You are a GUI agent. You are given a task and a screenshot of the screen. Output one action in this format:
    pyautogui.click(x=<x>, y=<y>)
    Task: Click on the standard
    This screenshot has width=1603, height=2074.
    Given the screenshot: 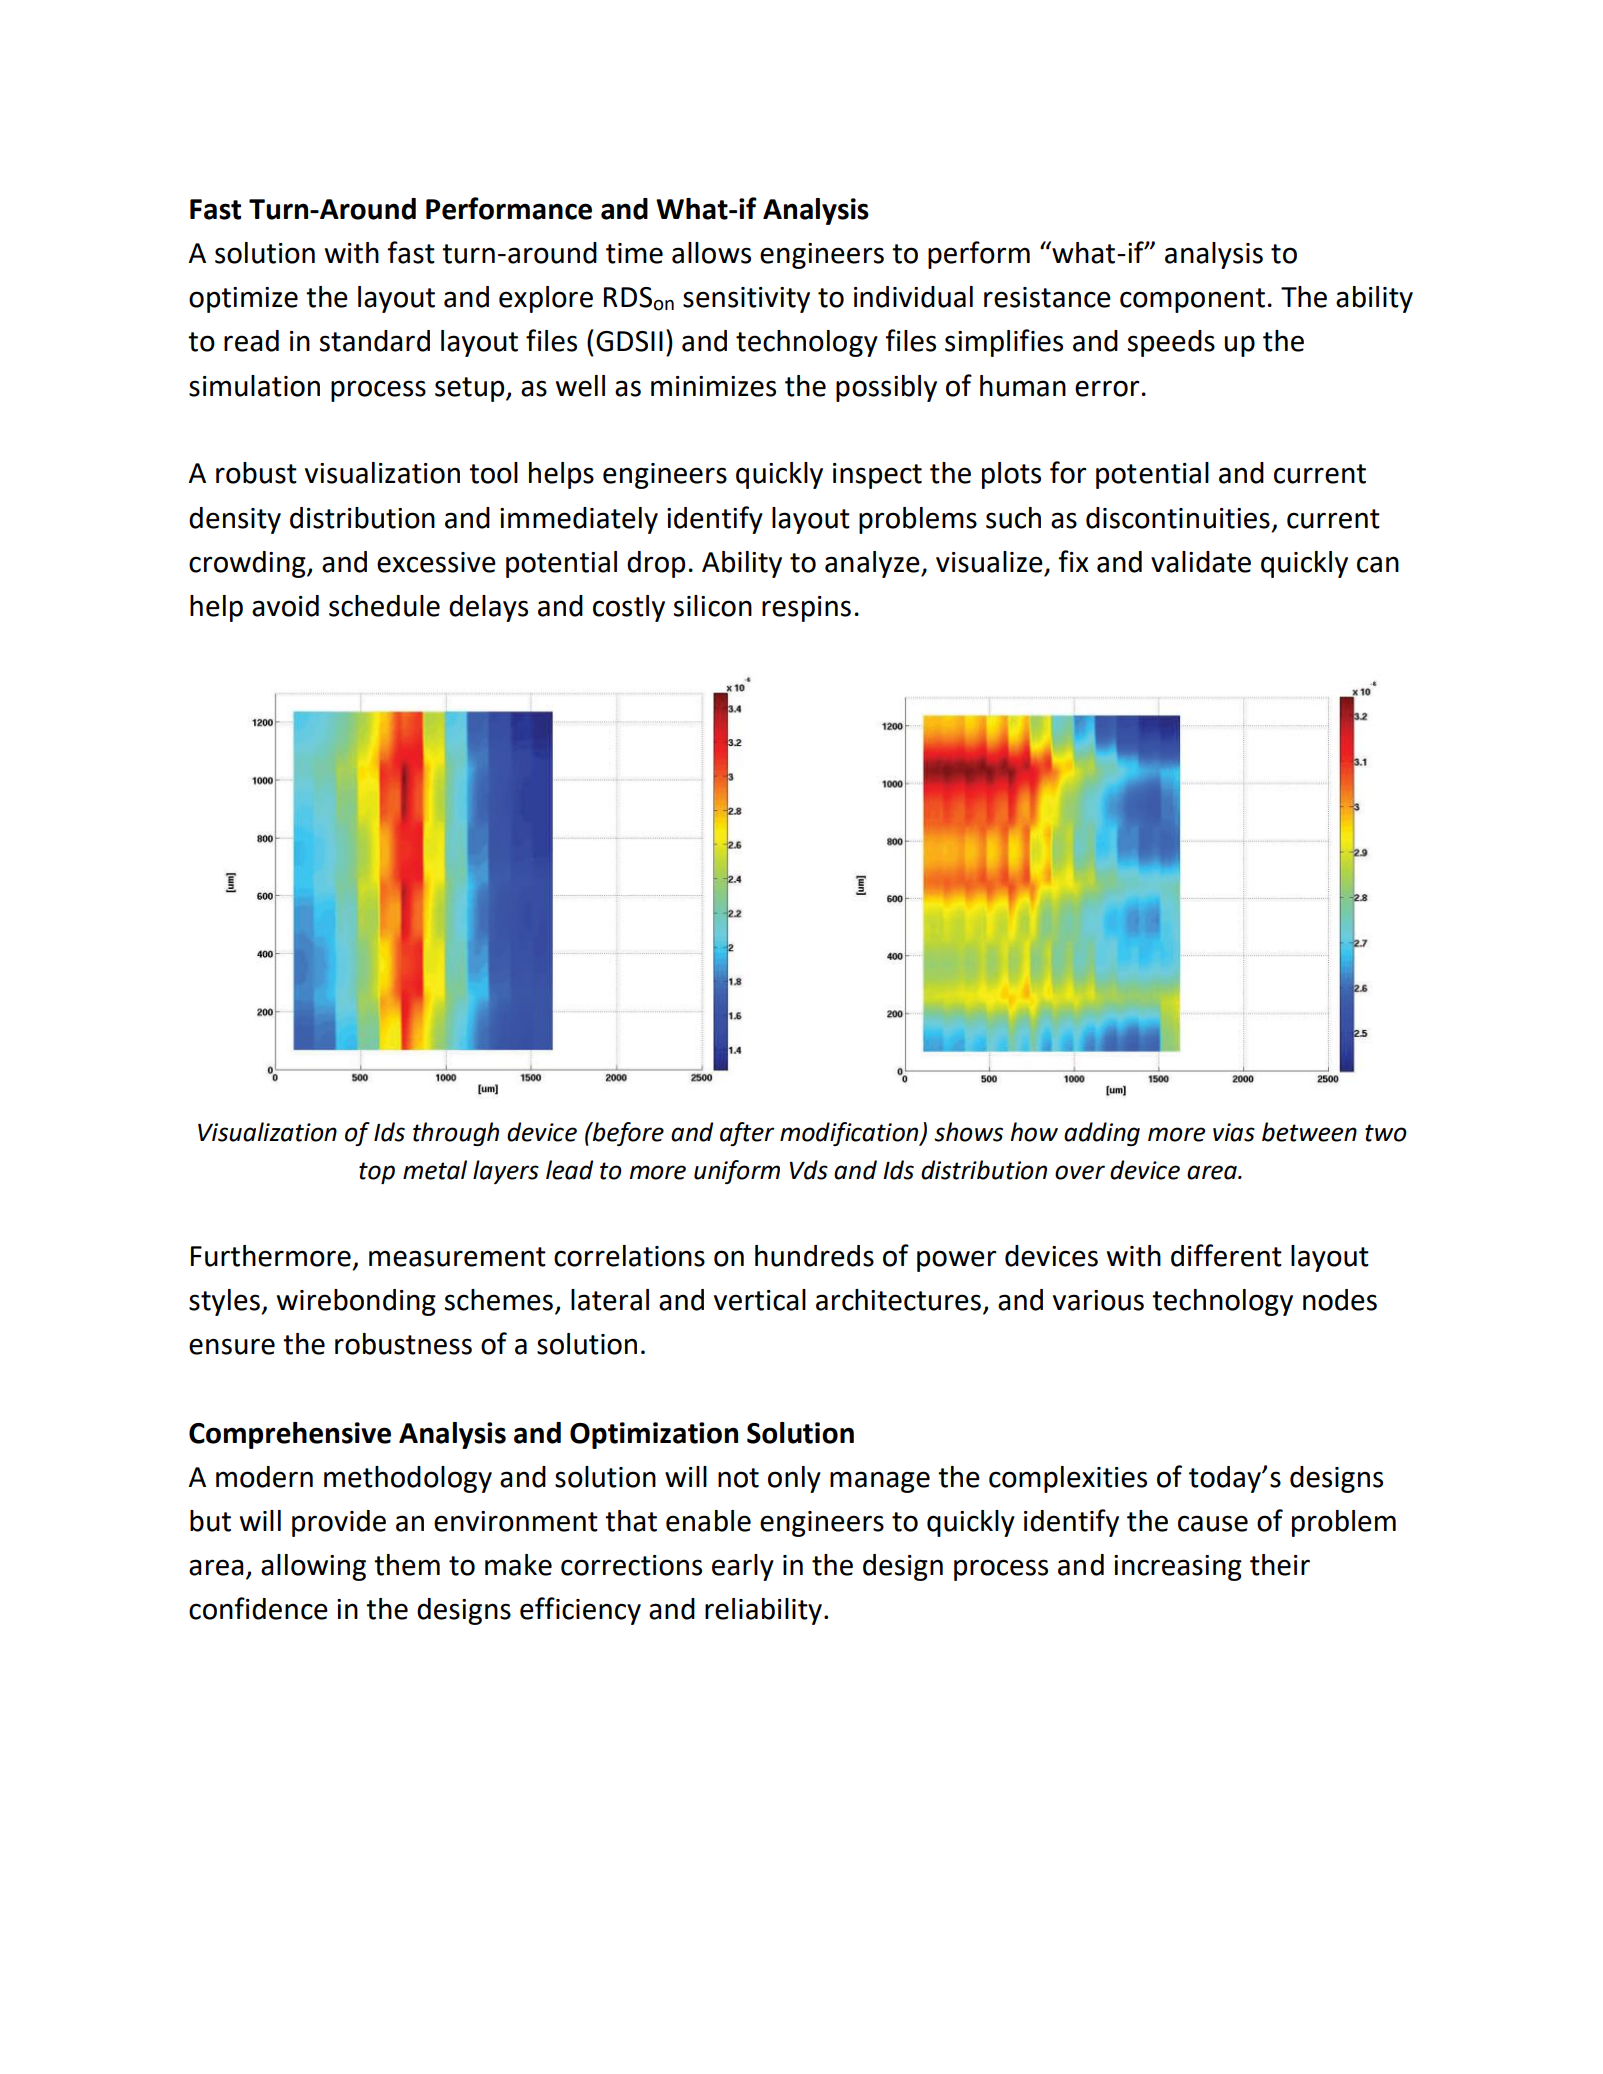 What is the action you would take?
    pyautogui.click(x=375, y=341)
